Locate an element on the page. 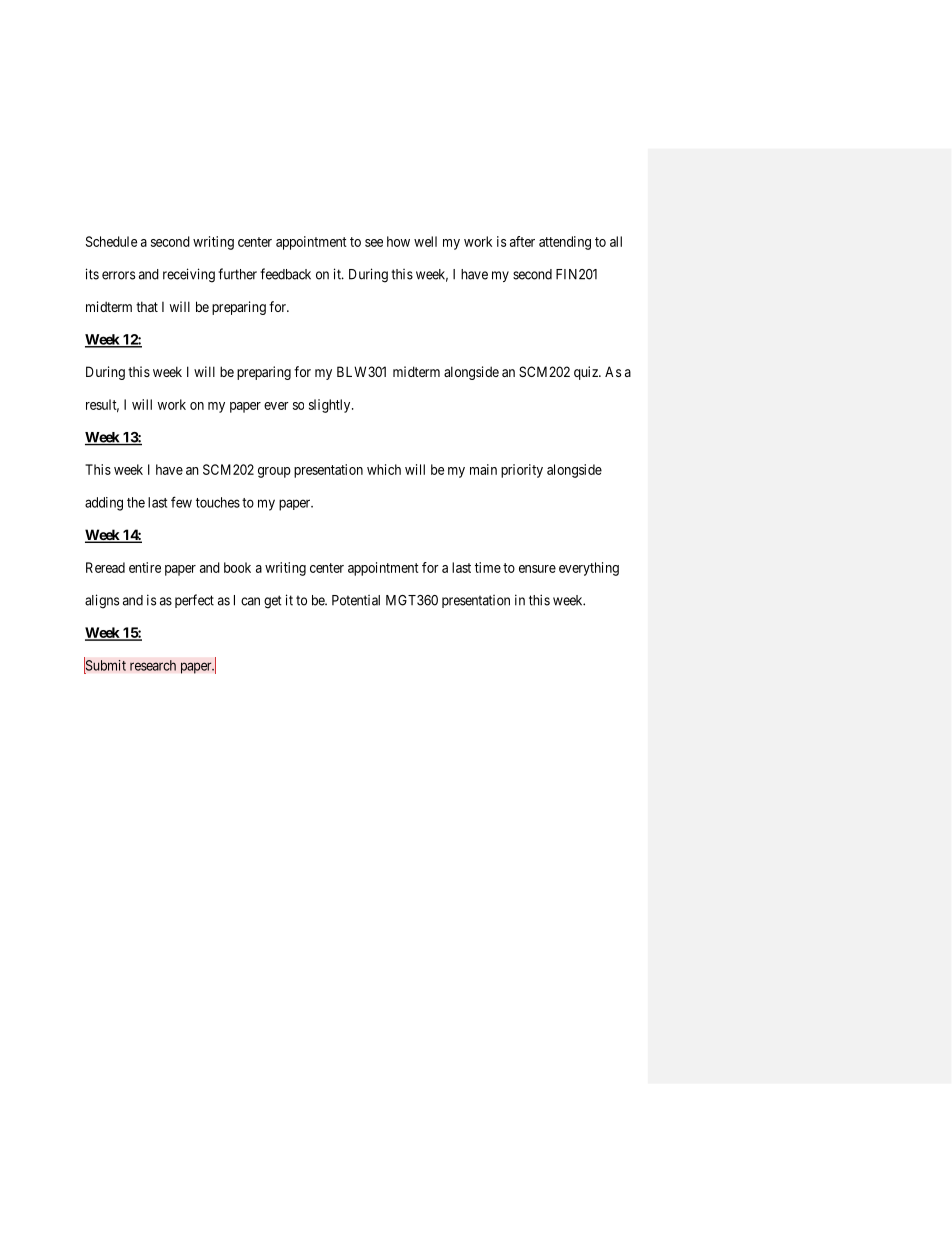  ensure is located at coordinates (537, 569).
